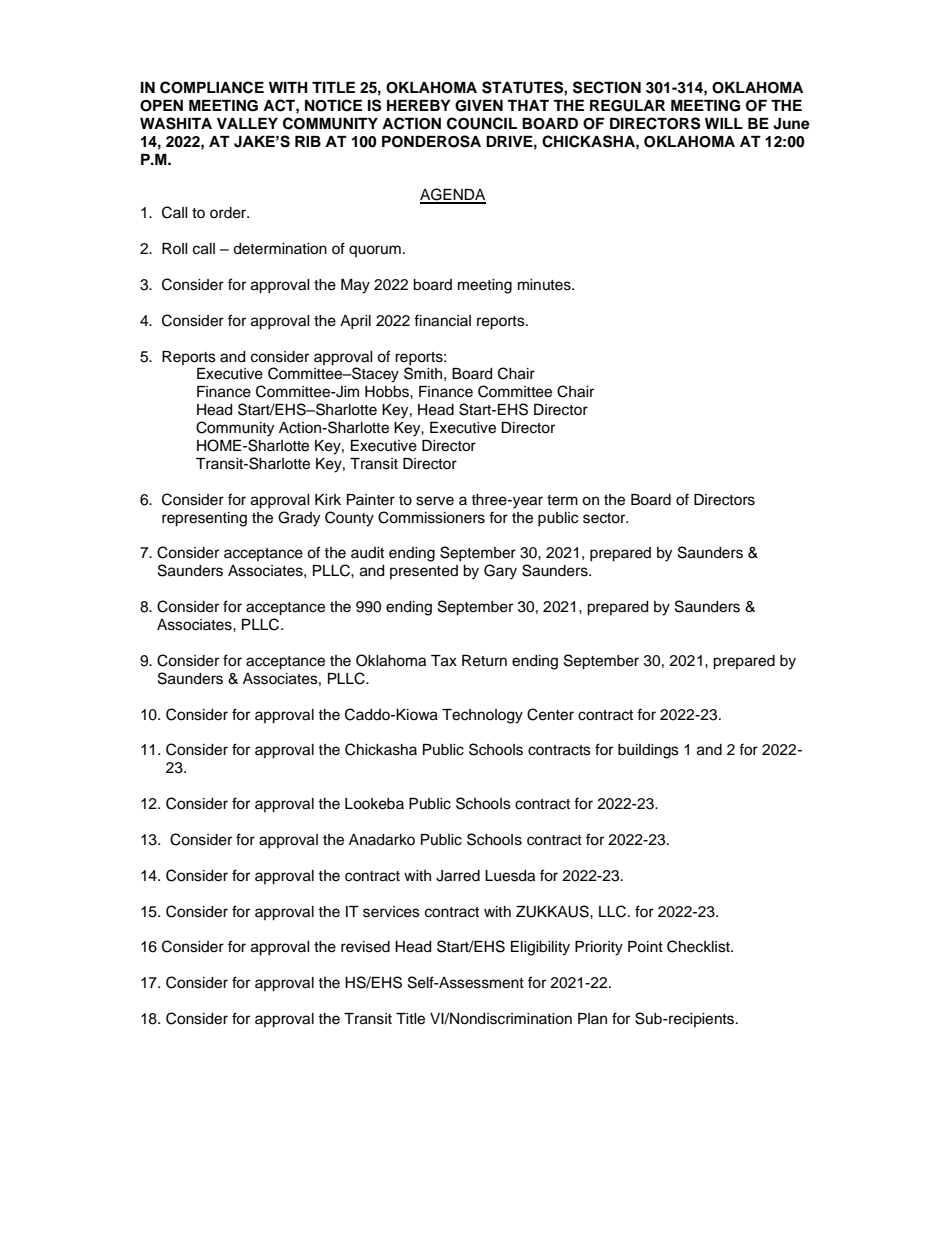  I want to click on VALLEY, so click(247, 123).
